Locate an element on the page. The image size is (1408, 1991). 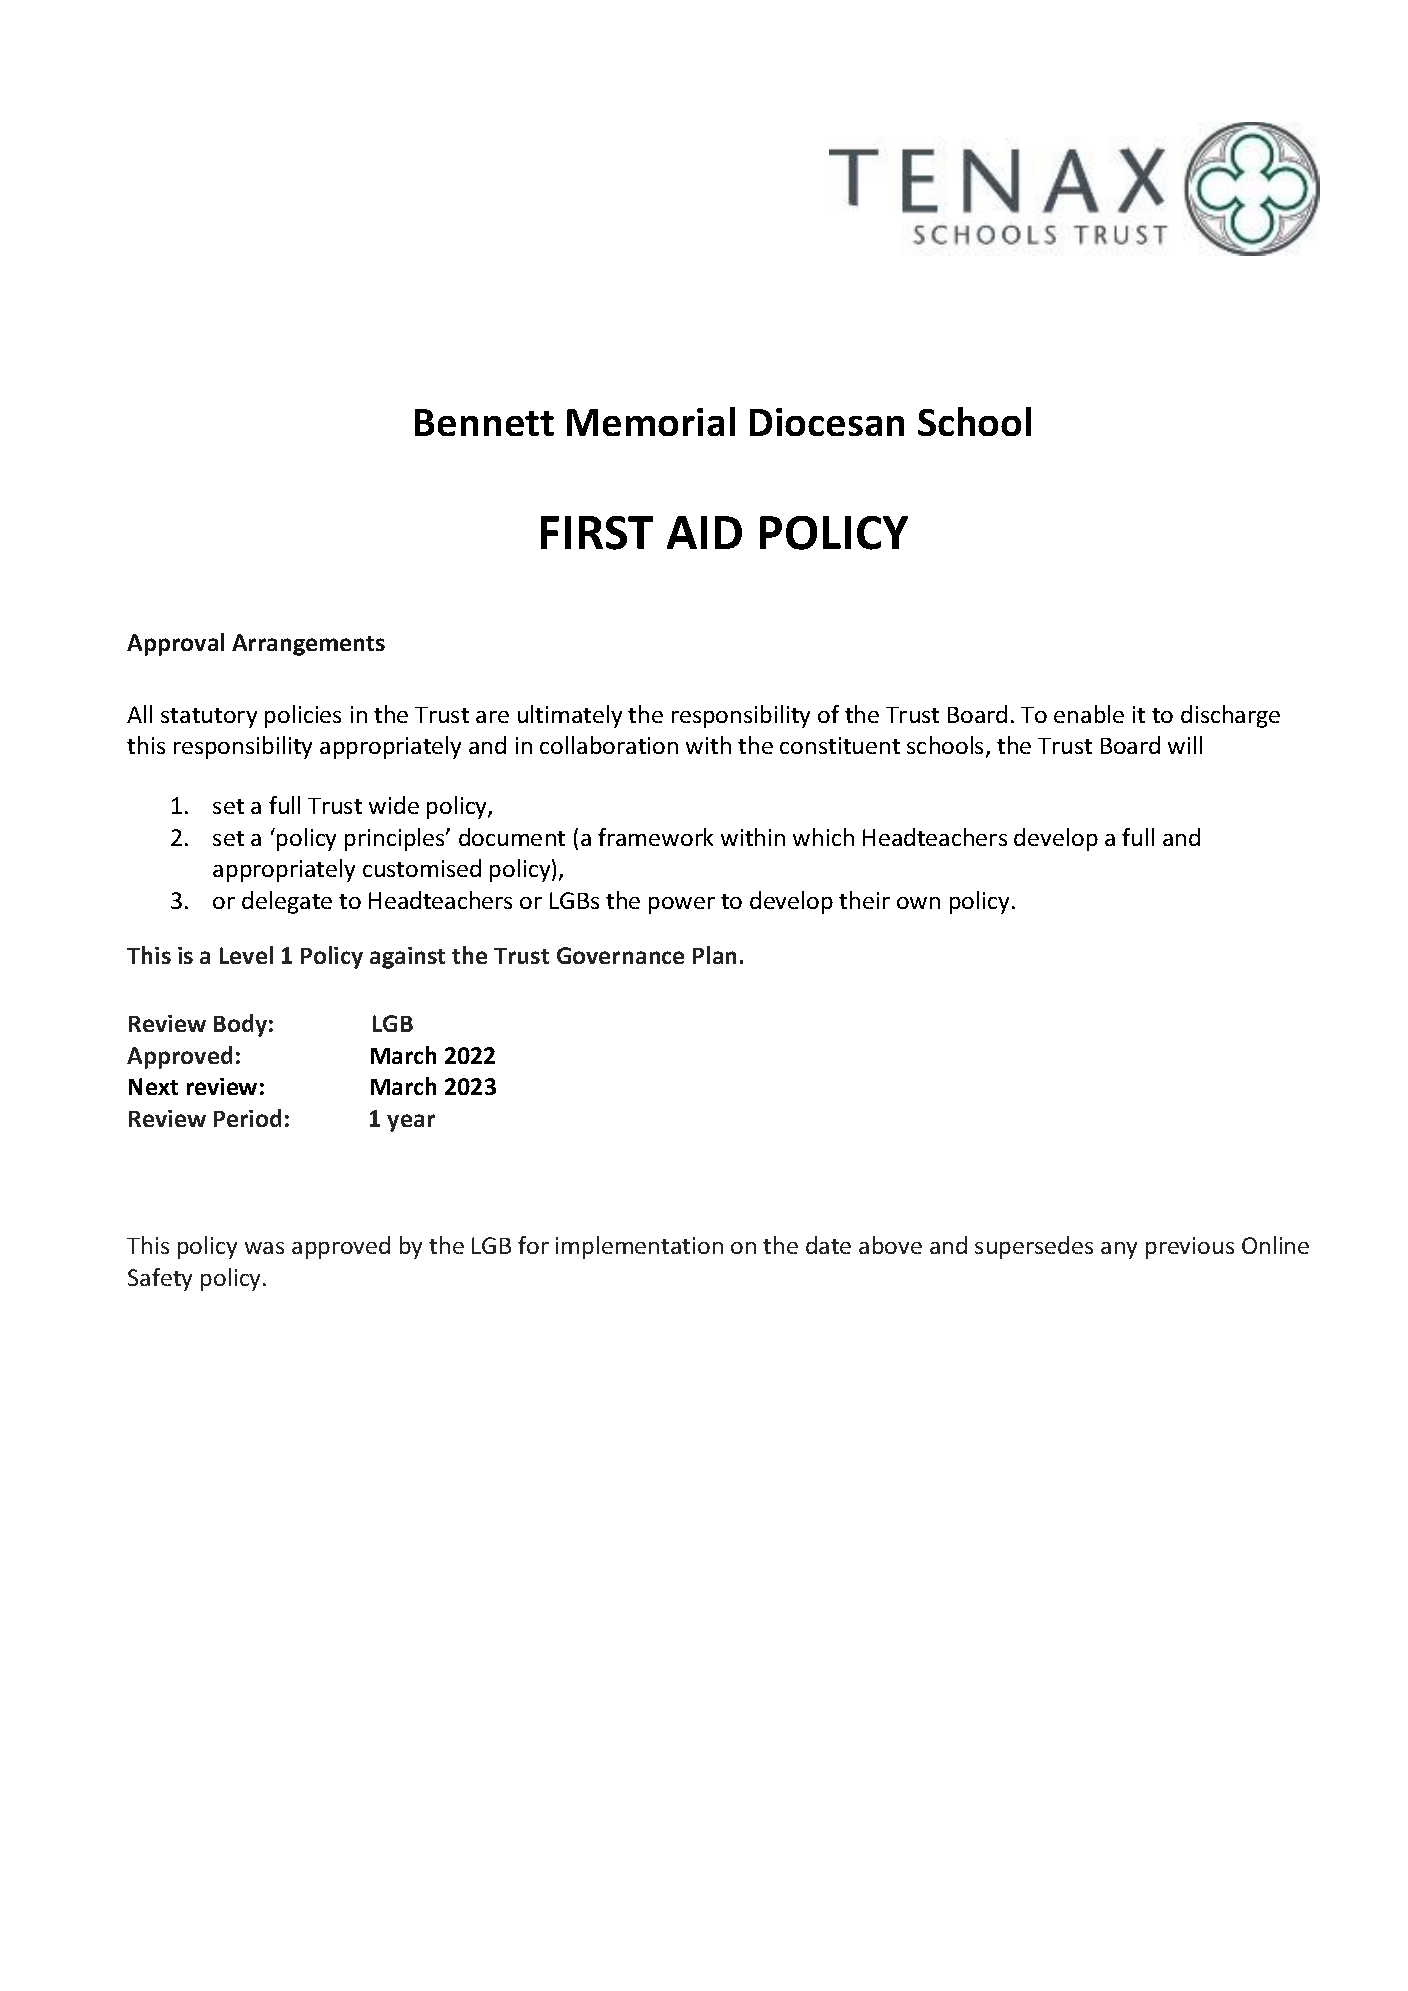
principles is located at coordinates (396, 839).
